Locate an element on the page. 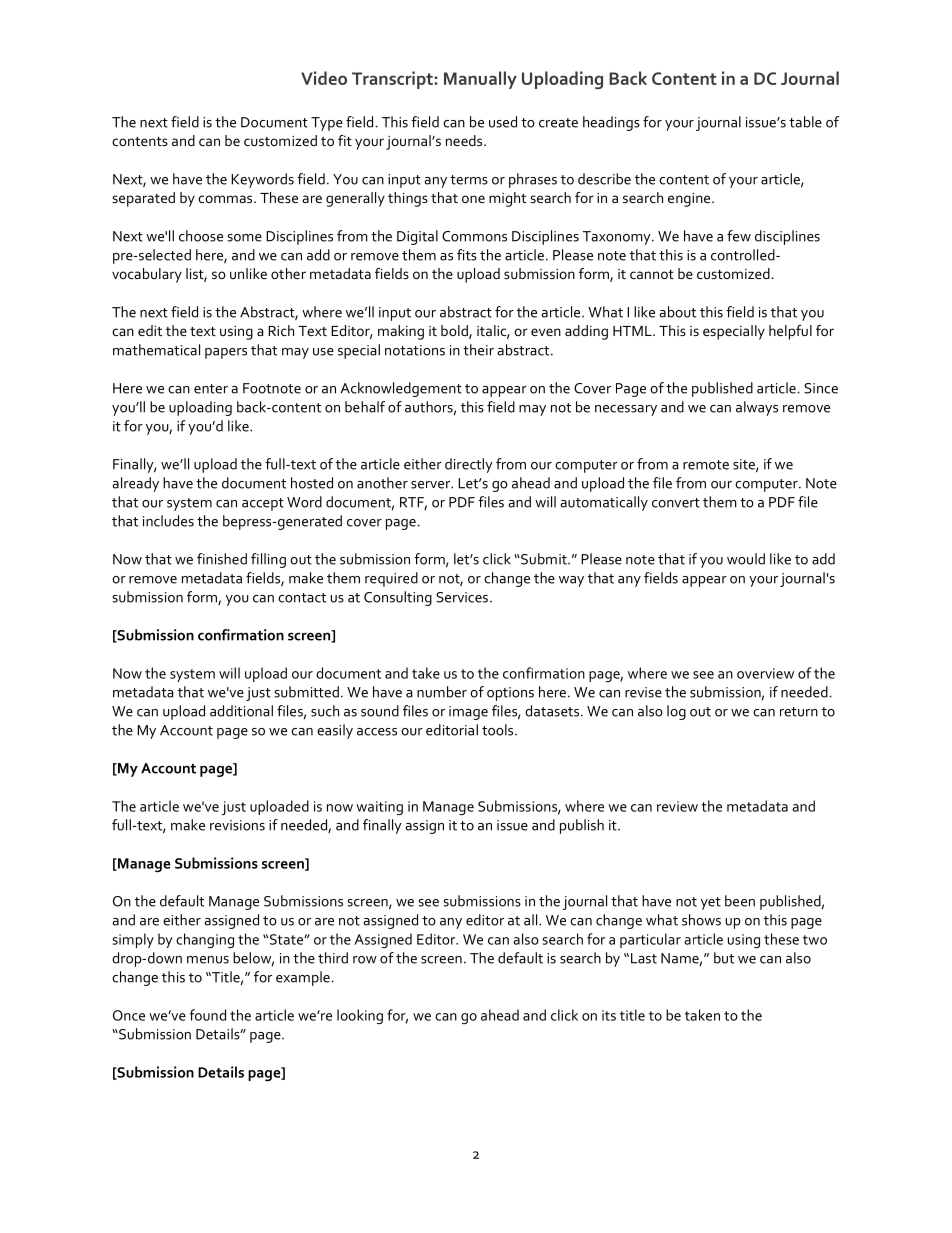 This page has height=1233, width=952. accept is located at coordinates (263, 504).
